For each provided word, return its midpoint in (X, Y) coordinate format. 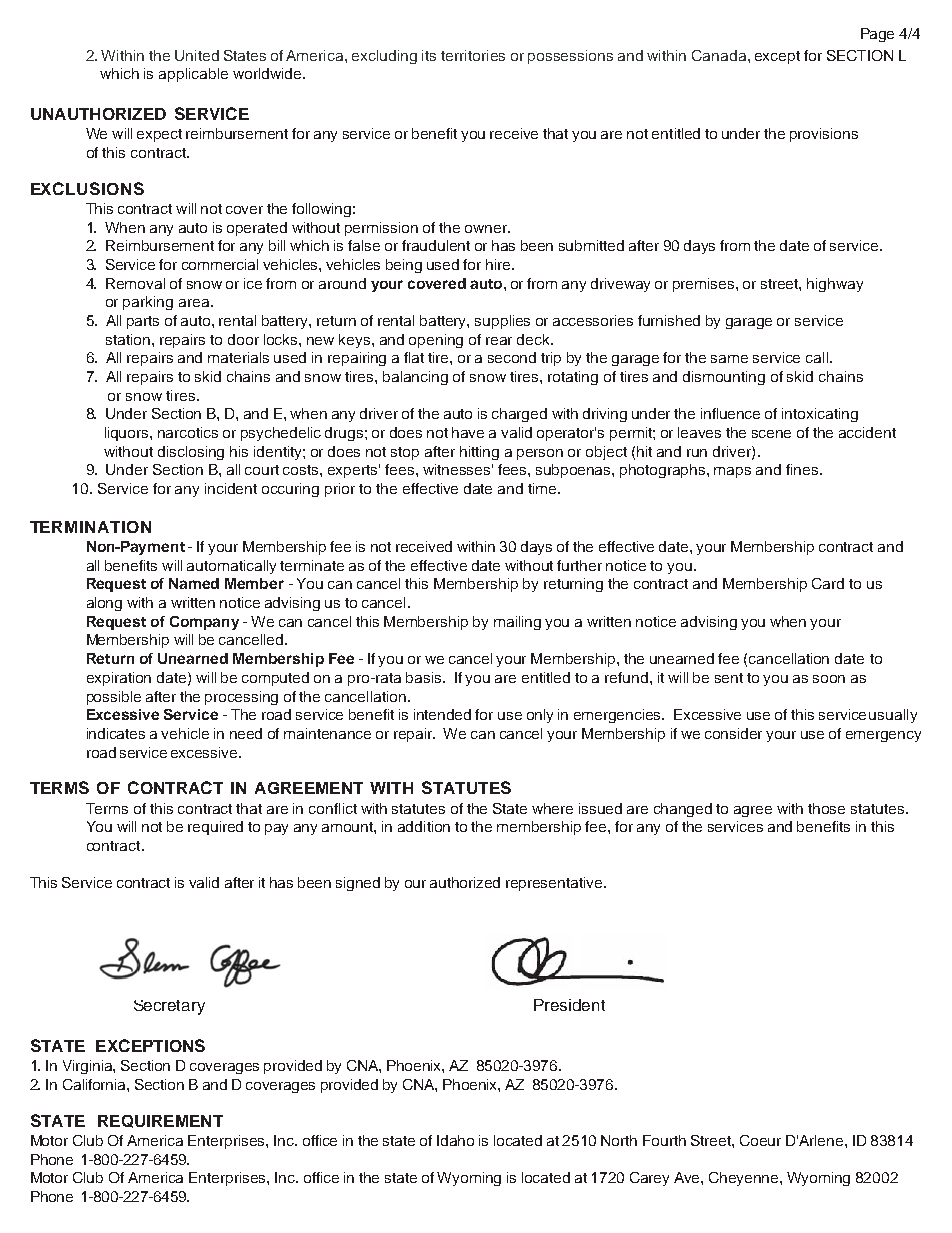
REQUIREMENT (160, 1121)
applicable (193, 75)
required (215, 828)
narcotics (188, 432)
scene (771, 434)
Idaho (455, 1140)
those (826, 808)
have (468, 432)
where (552, 808)
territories (473, 55)
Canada (720, 55)
